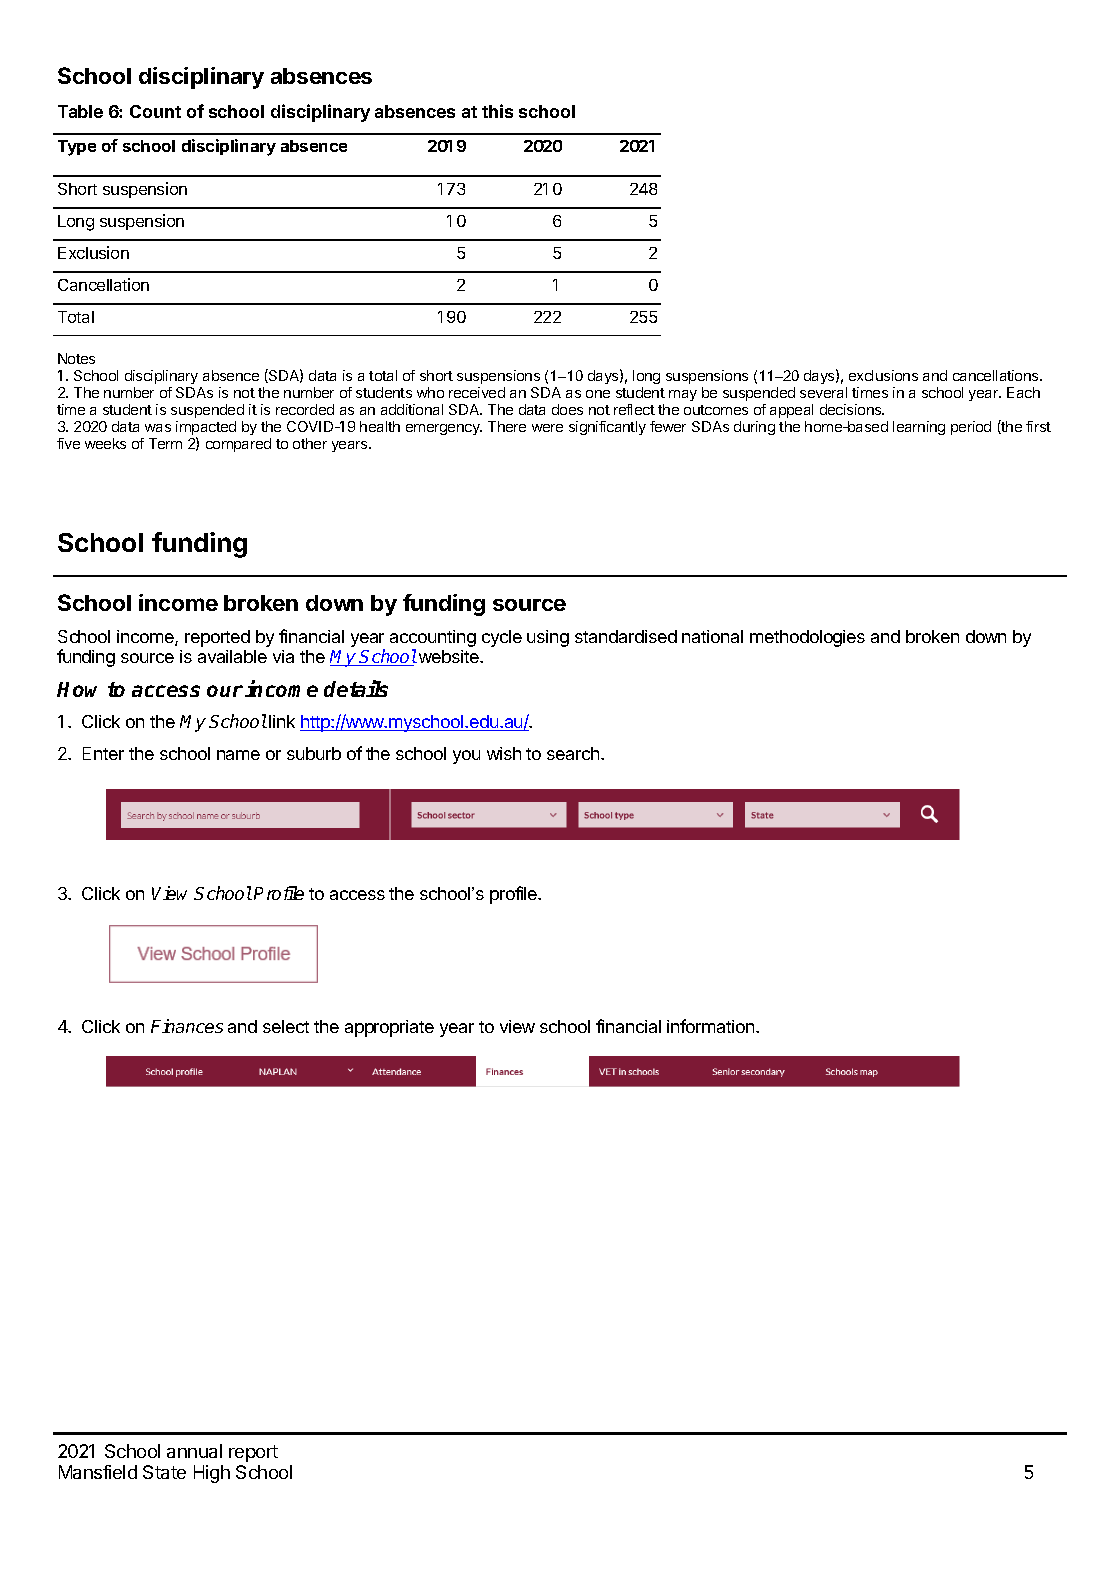 The height and width of the screenshot is (1584, 1120). Describe the element at coordinates (712, 1026) in the screenshot. I see `information` at that location.
